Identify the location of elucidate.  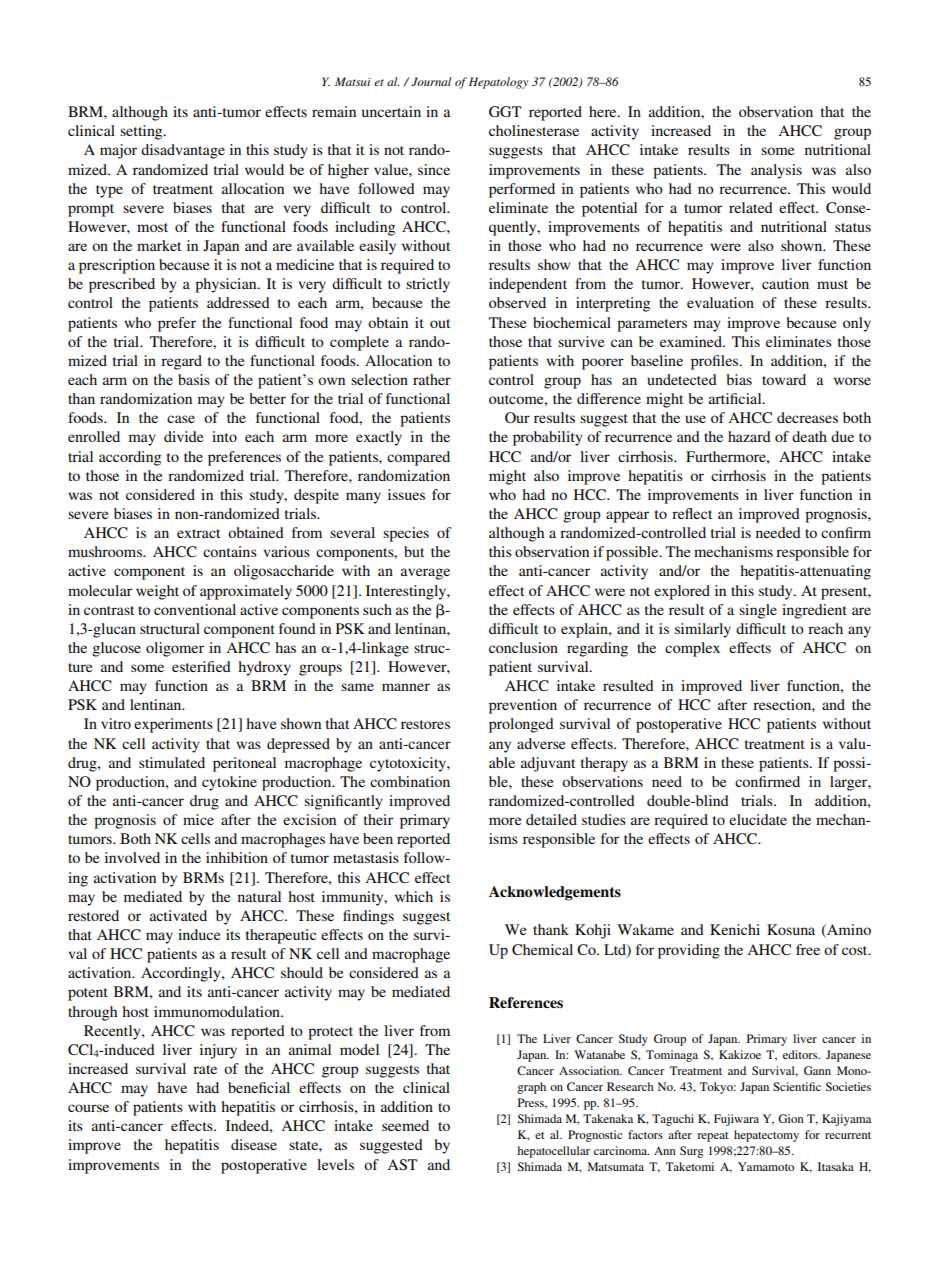
(758, 819).
